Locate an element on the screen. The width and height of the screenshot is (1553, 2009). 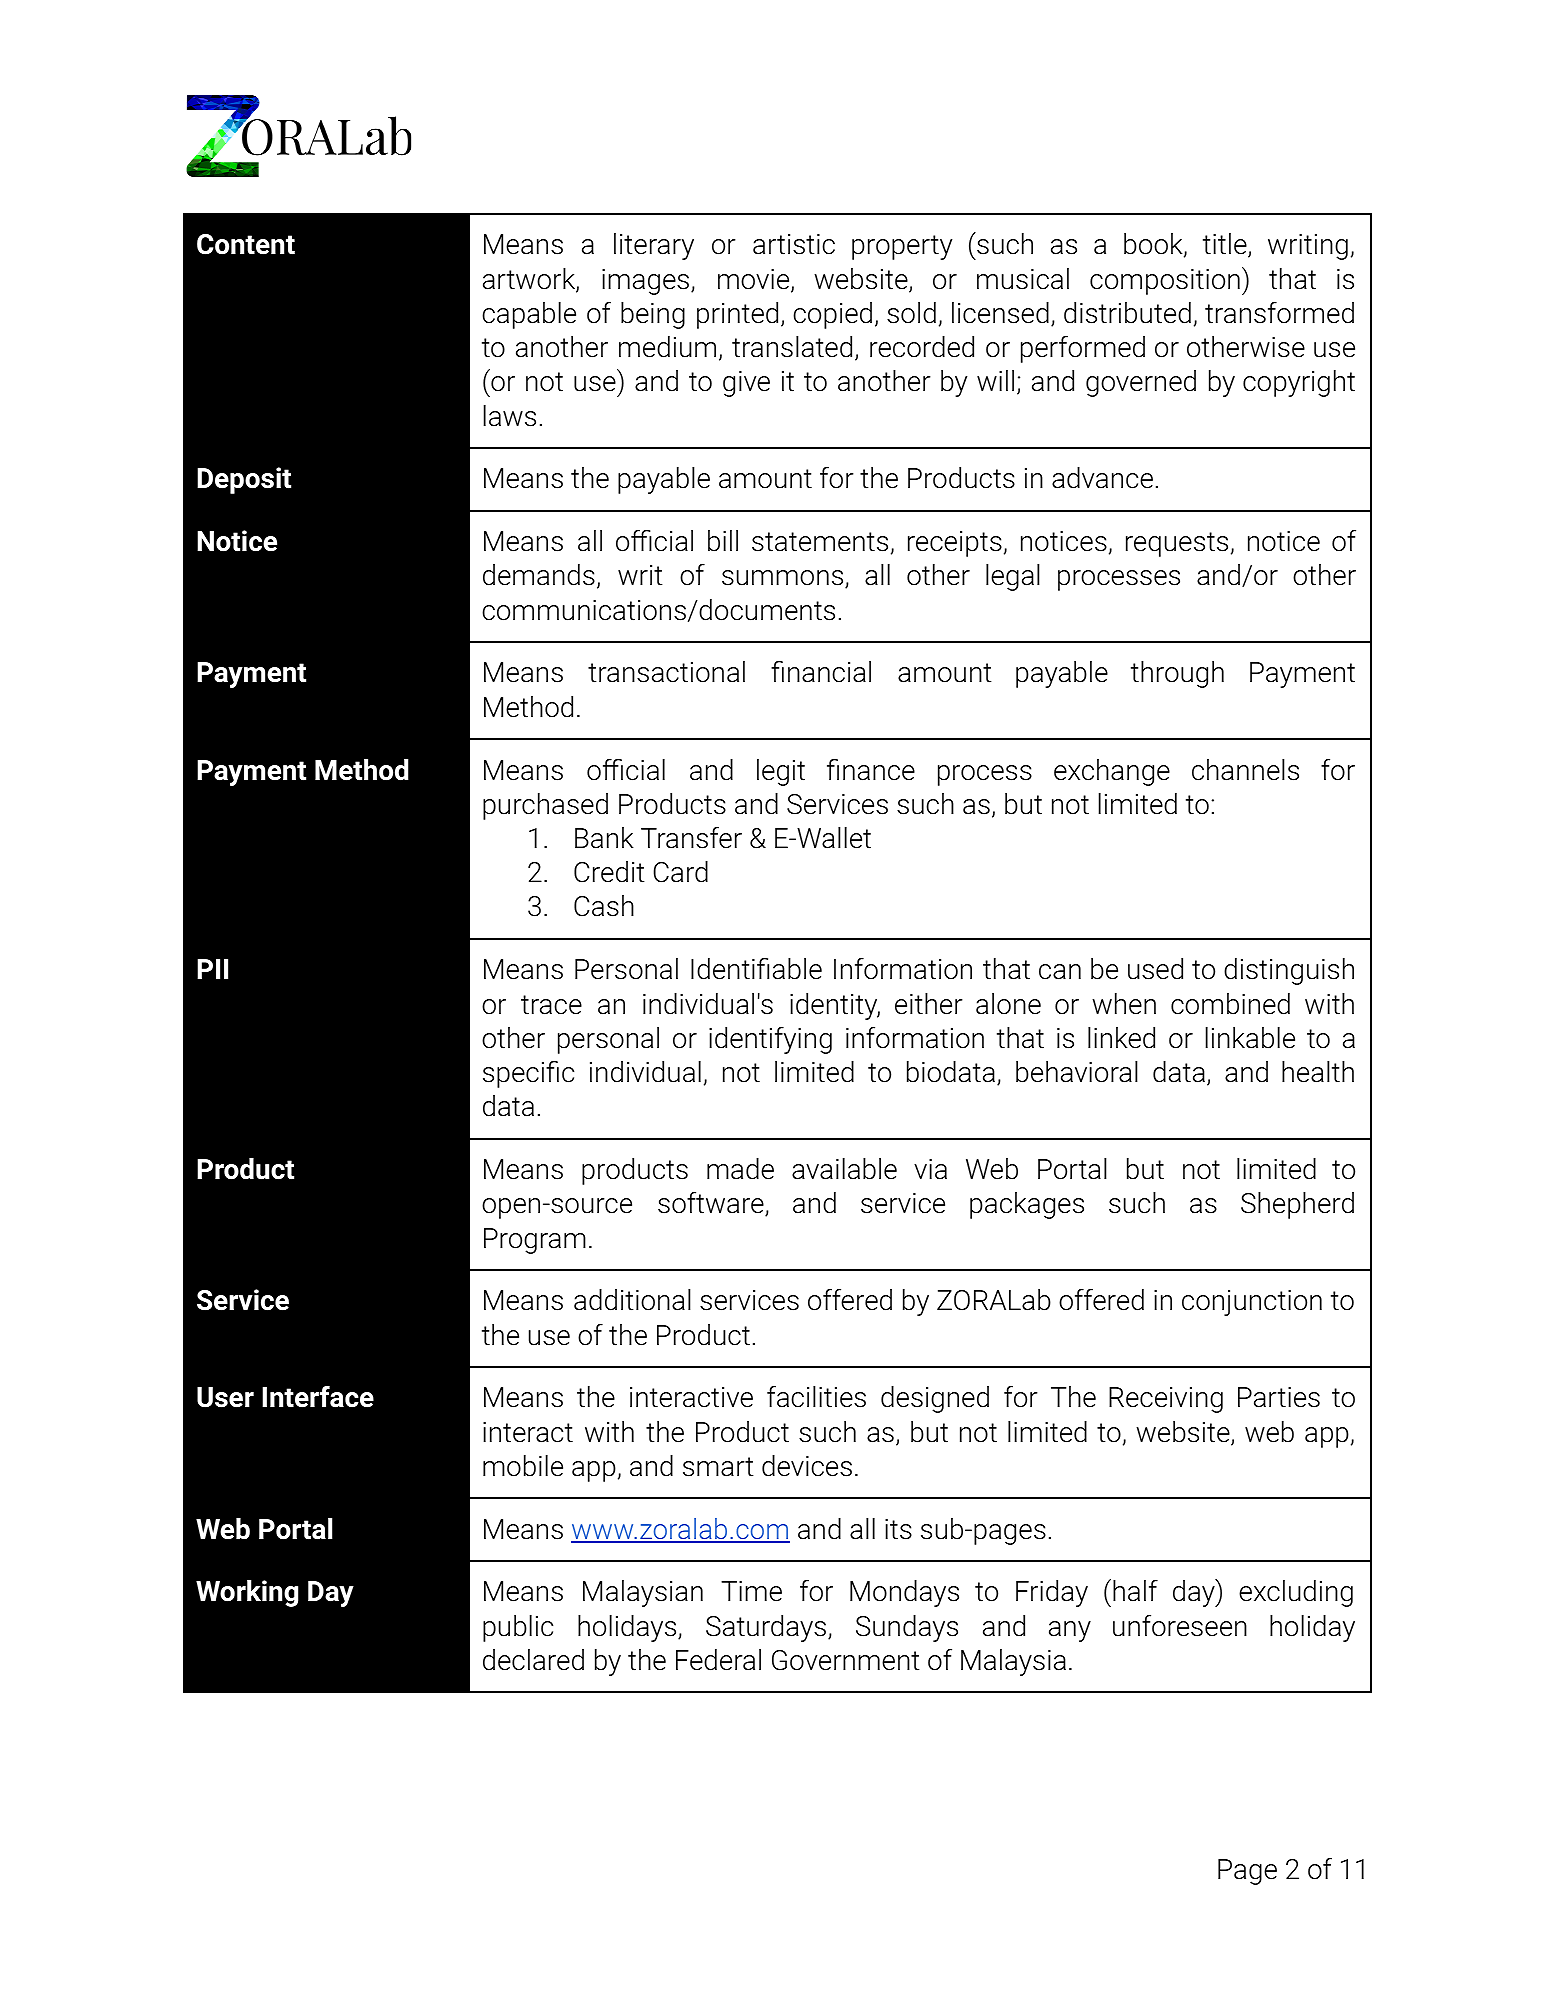
Content is located at coordinates (246, 244).
